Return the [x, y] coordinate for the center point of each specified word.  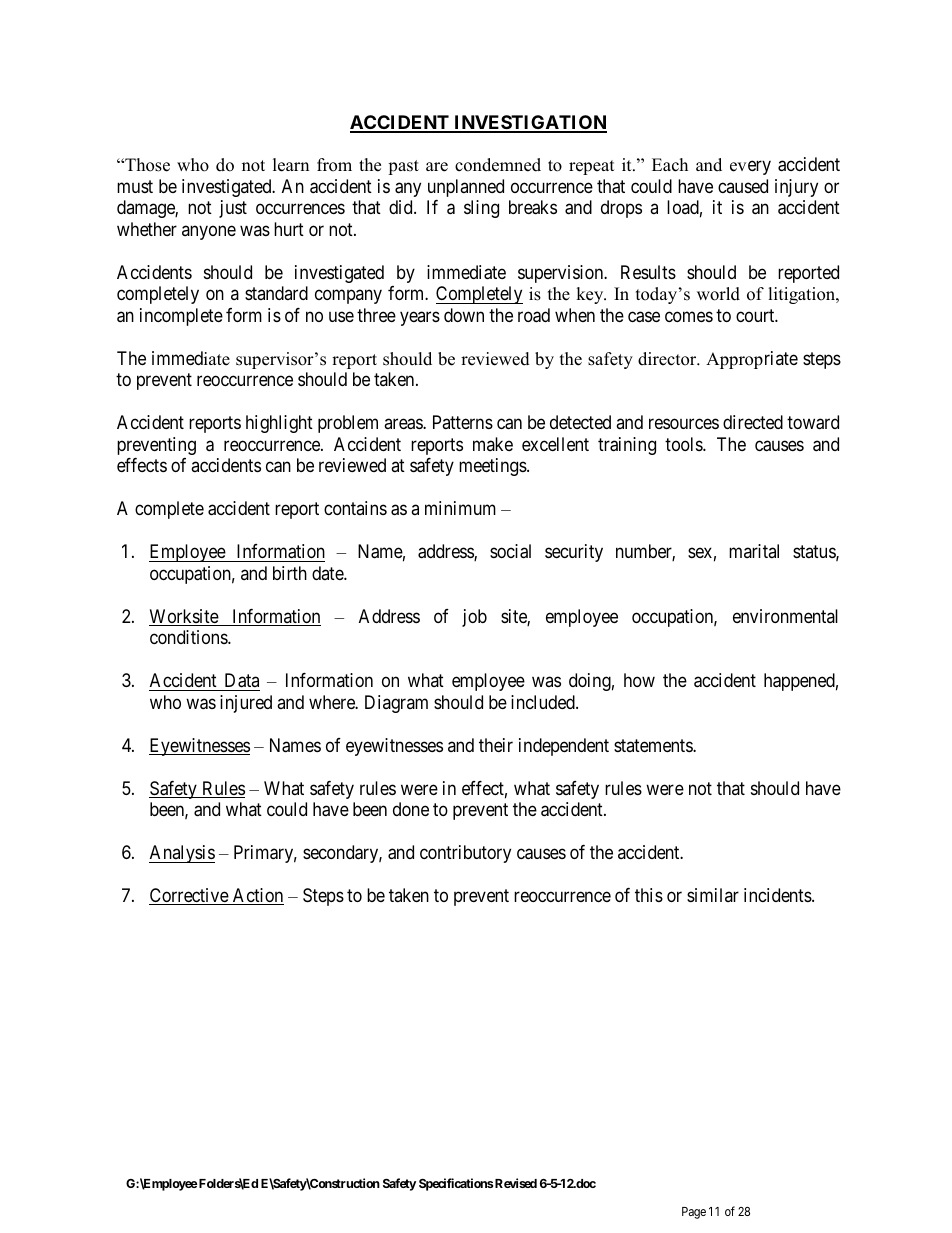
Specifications [456, 1184]
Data [242, 680]
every [750, 168]
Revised [516, 1183]
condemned [498, 165]
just [233, 209]
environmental [785, 616]
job [474, 618]
